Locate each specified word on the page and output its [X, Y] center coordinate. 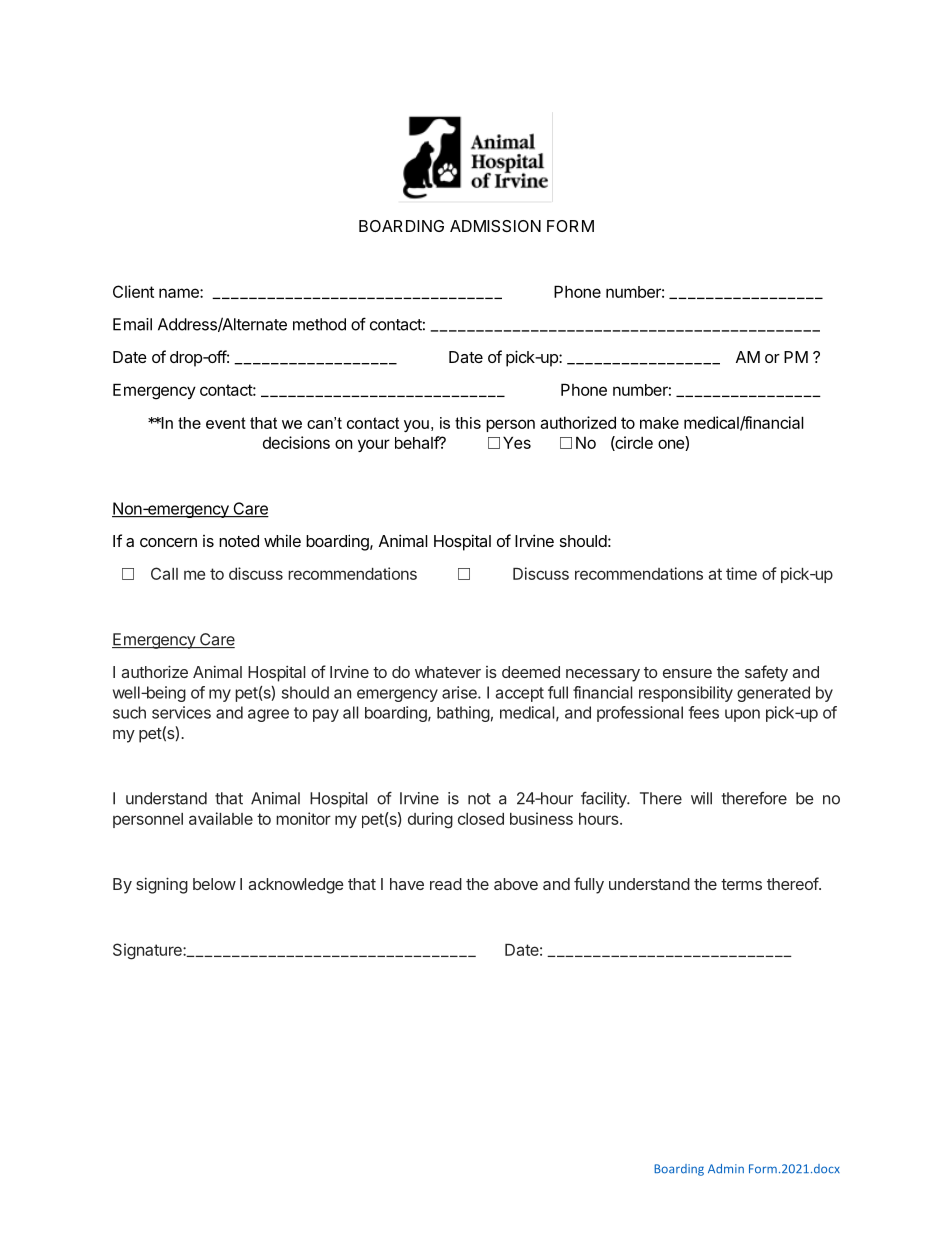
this [468, 423]
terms [741, 884]
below [214, 884]
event [226, 423]
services [181, 712]
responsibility [686, 694]
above [516, 884]
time [741, 573]
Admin [726, 1168]
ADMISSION [495, 226]
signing [162, 885]
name [180, 293]
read [446, 884]
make [659, 423]
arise [460, 692]
